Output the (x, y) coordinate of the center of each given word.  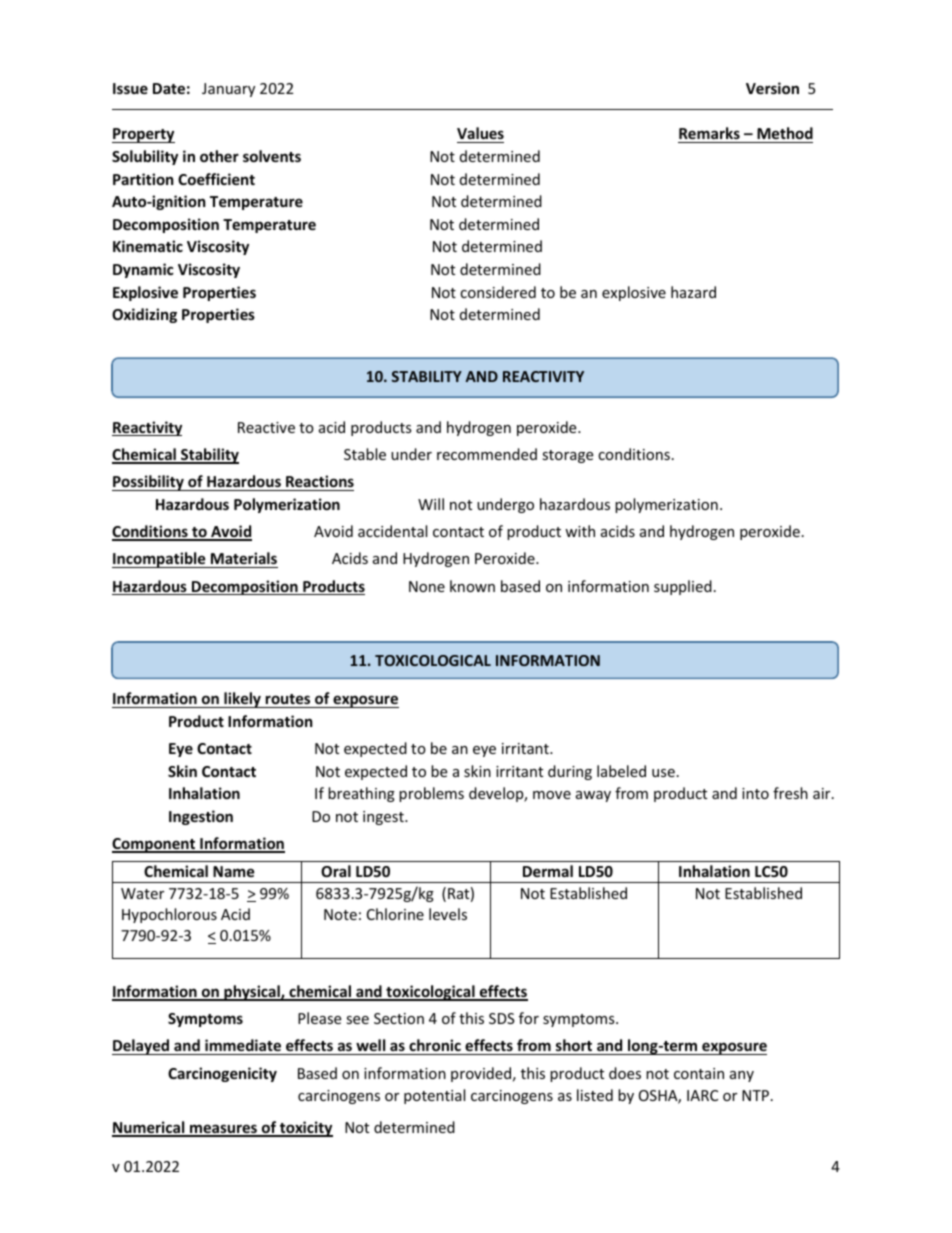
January (228, 90)
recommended (487, 454)
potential (434, 1096)
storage (567, 456)
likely (242, 700)
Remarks (710, 135)
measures (223, 1130)
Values (480, 135)
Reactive (266, 427)
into (755, 793)
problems (431, 794)
